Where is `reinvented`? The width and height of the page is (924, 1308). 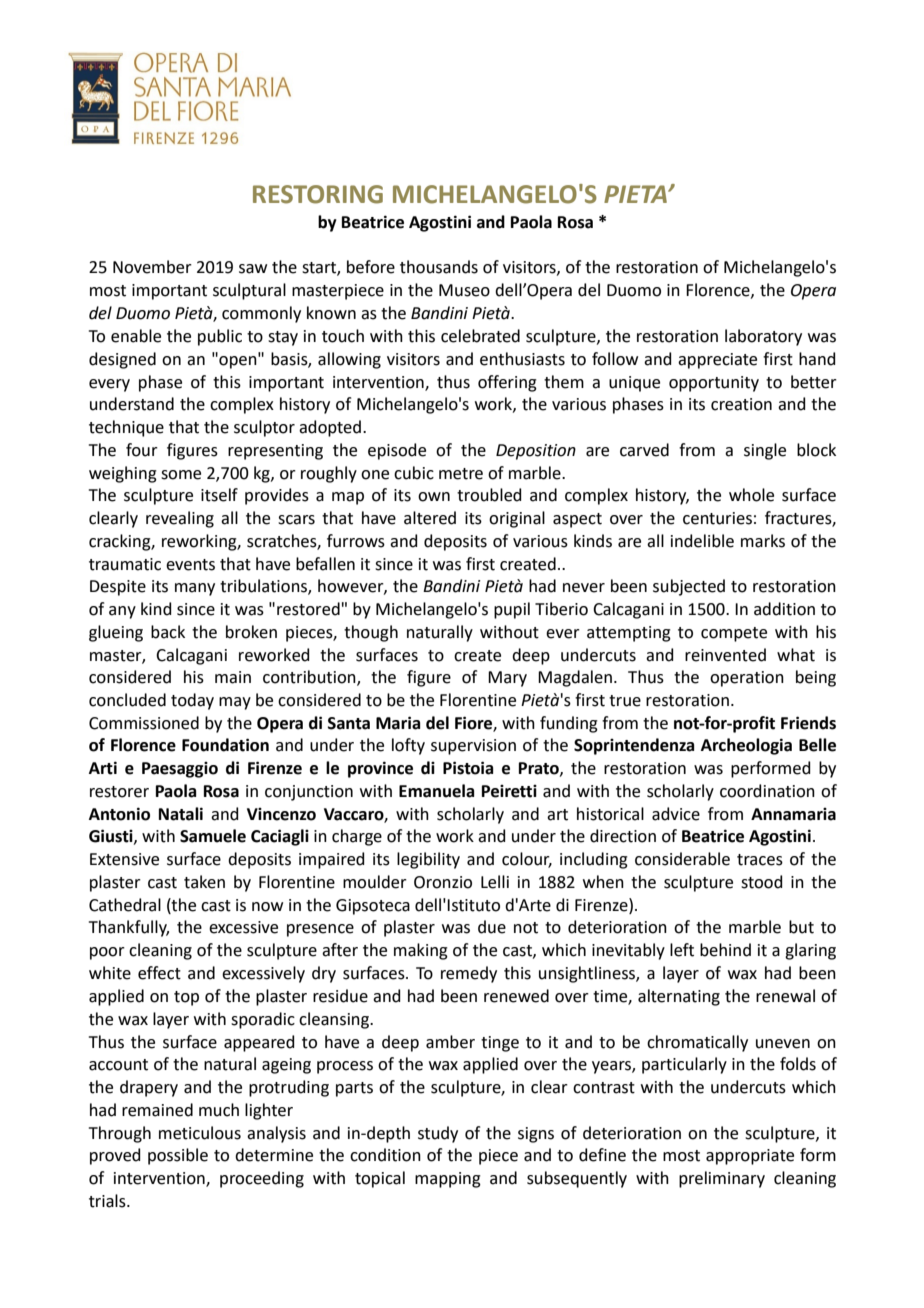 reinvented is located at coordinates (725, 655).
